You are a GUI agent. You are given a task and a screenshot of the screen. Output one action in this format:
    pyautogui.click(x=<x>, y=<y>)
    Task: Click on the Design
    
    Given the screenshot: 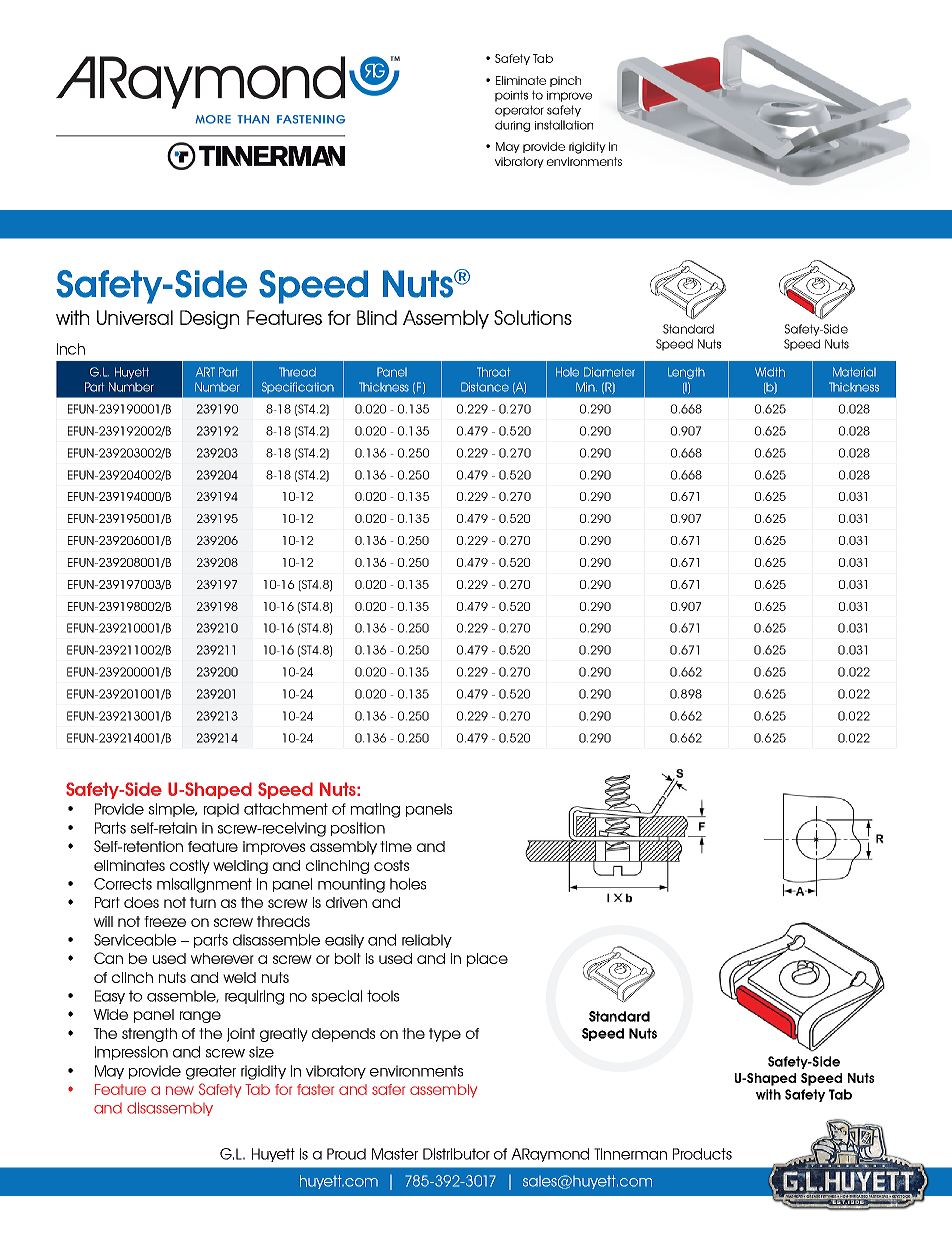 What is the action you would take?
    pyautogui.click(x=209, y=319)
